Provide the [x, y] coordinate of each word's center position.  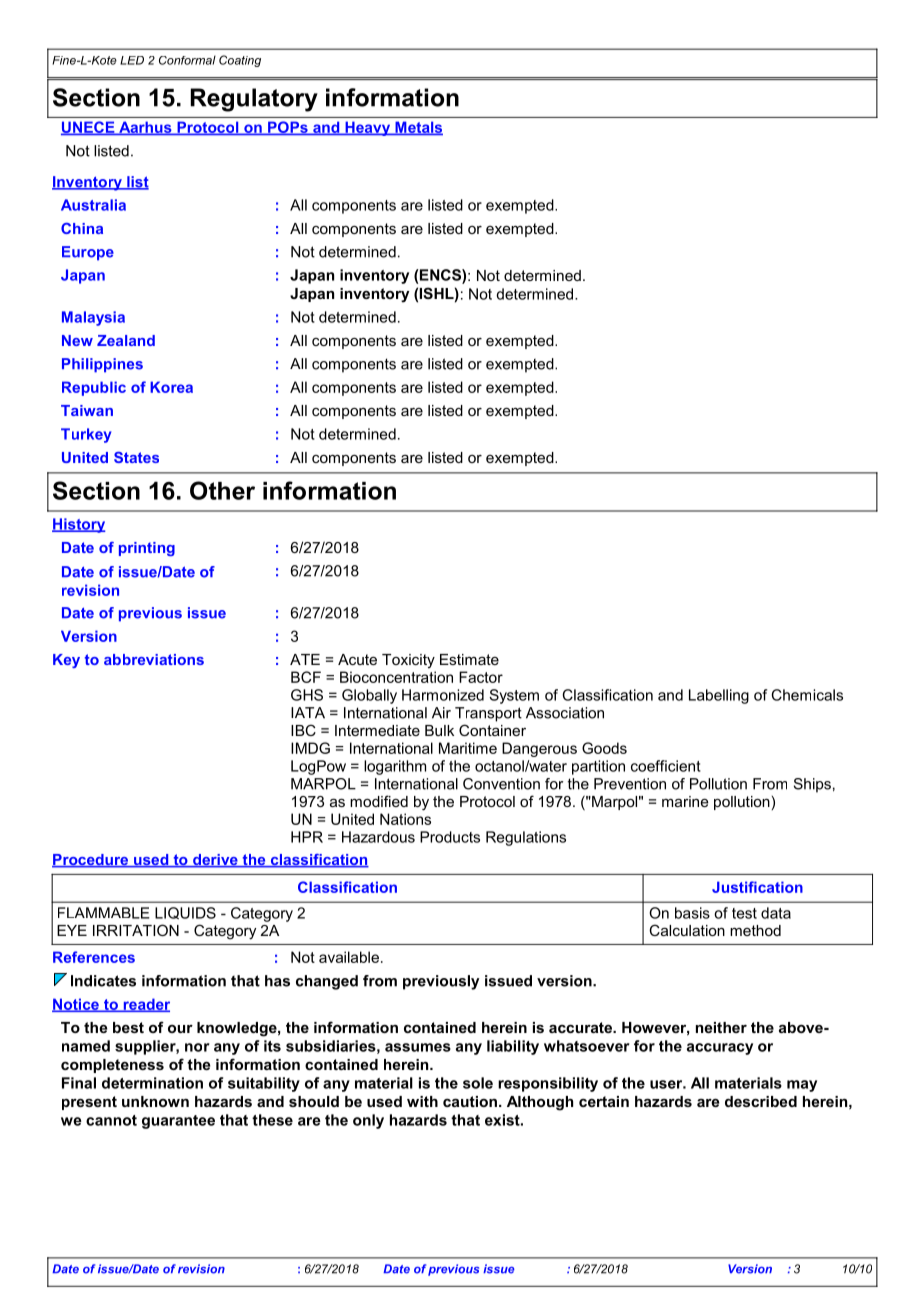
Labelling [719, 696]
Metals [418, 128]
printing [147, 549]
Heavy [368, 128]
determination [152, 1083]
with [422, 1101]
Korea [171, 387]
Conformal [187, 60]
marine [685, 801]
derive [215, 861]
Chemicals [807, 695]
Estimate [469, 659]
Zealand [126, 340]
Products [450, 837]
